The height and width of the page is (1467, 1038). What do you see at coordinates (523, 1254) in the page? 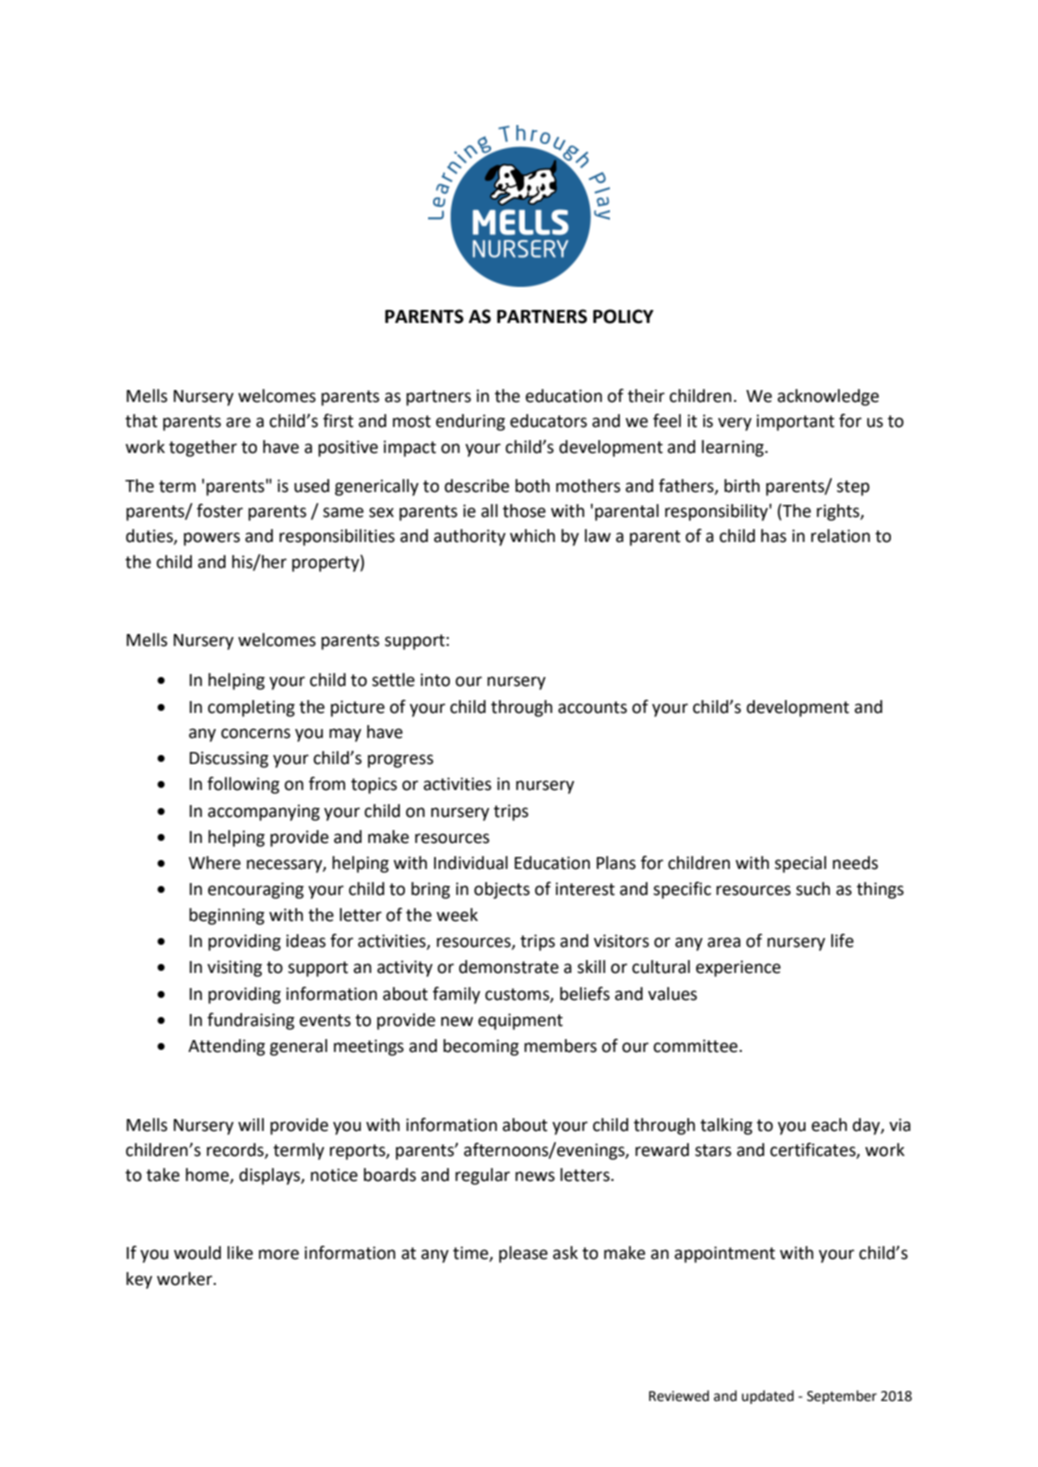
I see `please` at bounding box center [523, 1254].
